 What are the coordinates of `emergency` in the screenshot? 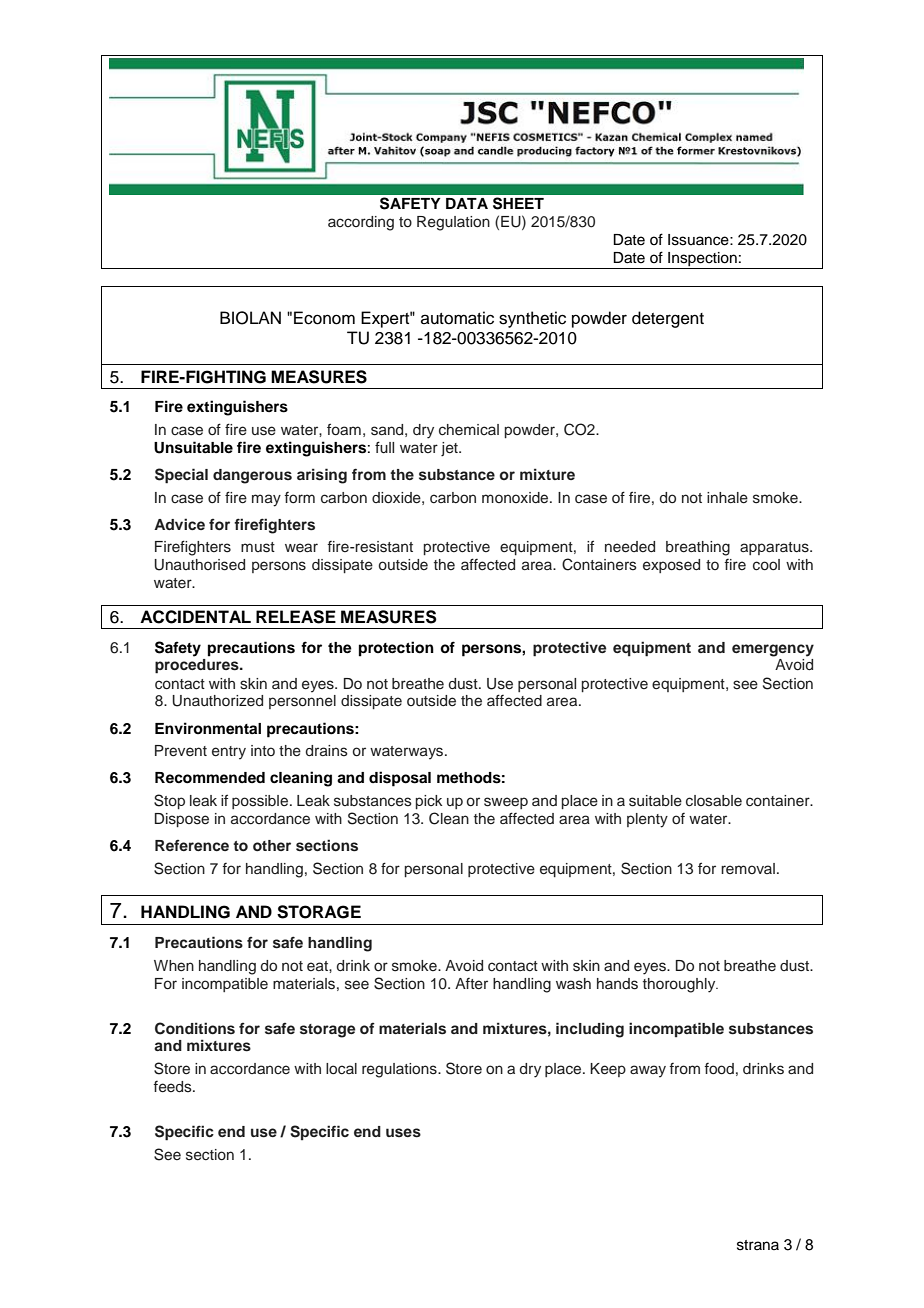 It's located at (773, 650).
